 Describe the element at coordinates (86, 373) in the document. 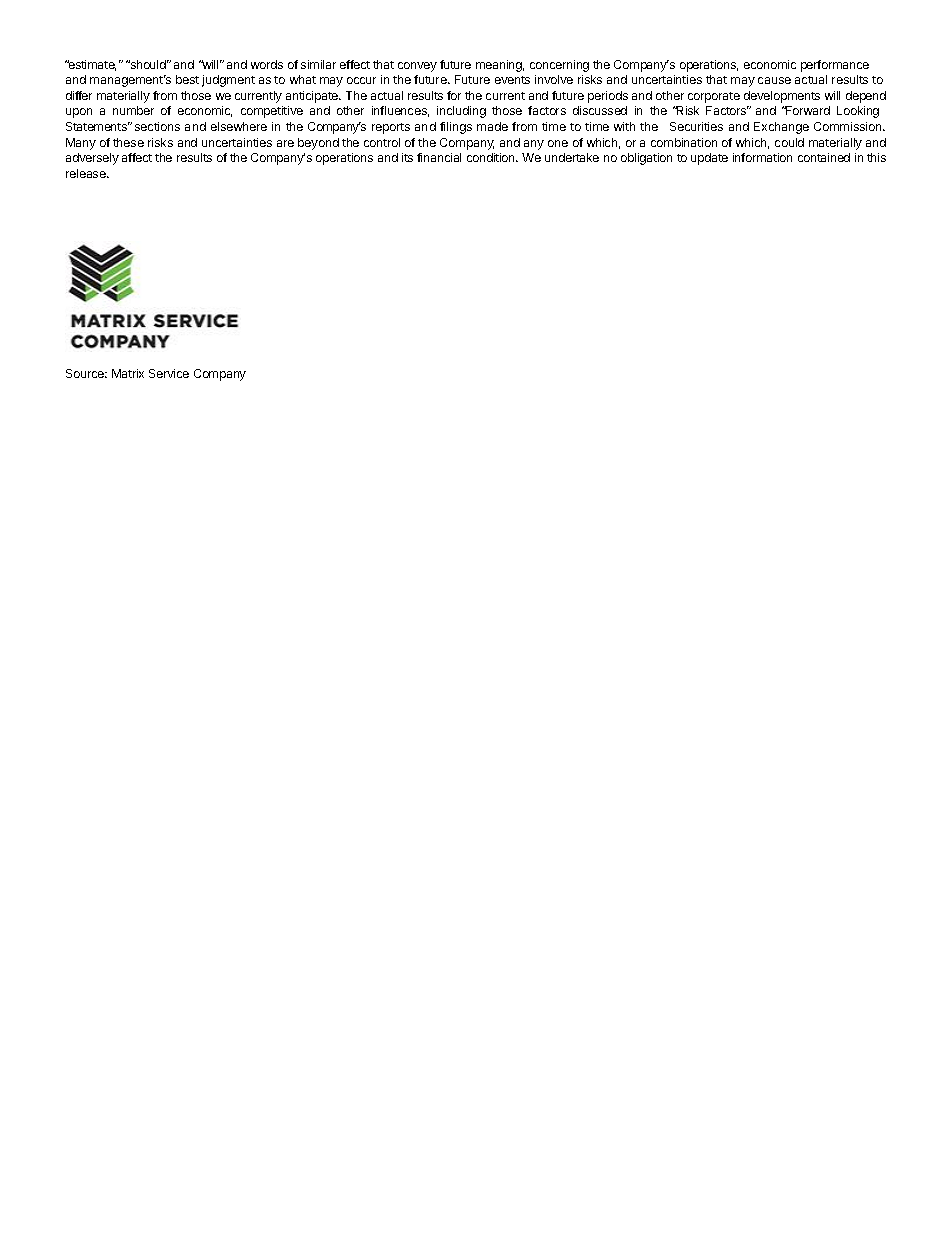

I see `Source` at that location.
